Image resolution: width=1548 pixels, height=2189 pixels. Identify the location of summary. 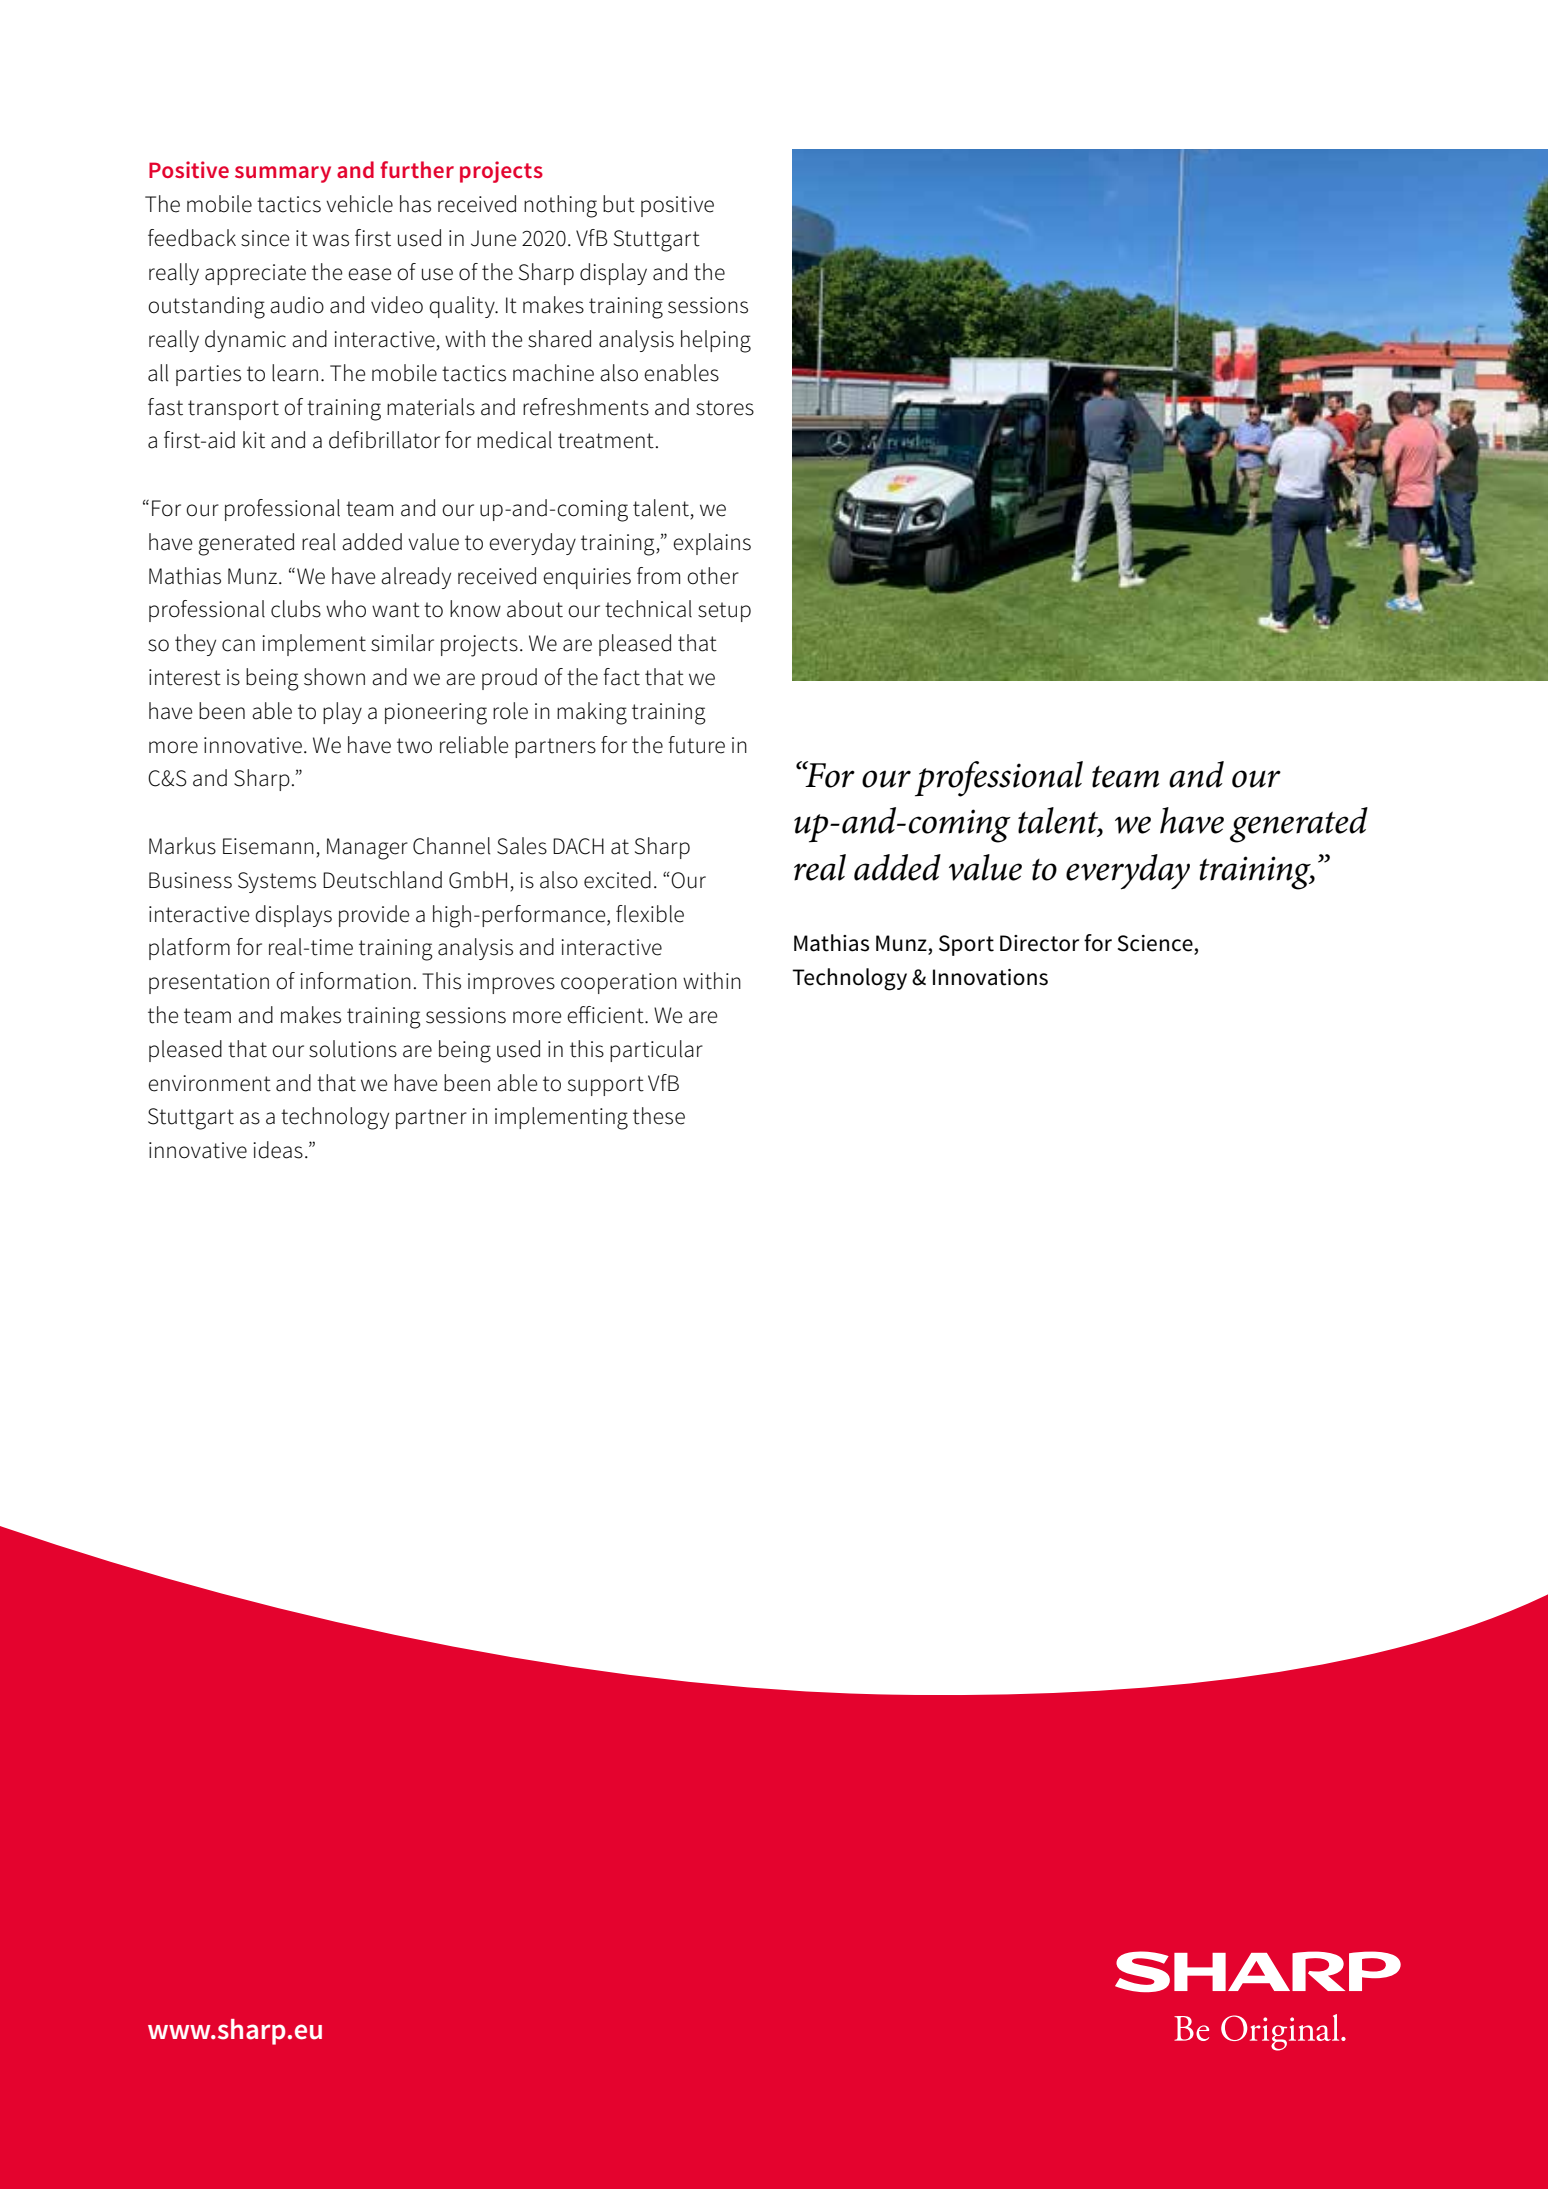
(283, 174).
